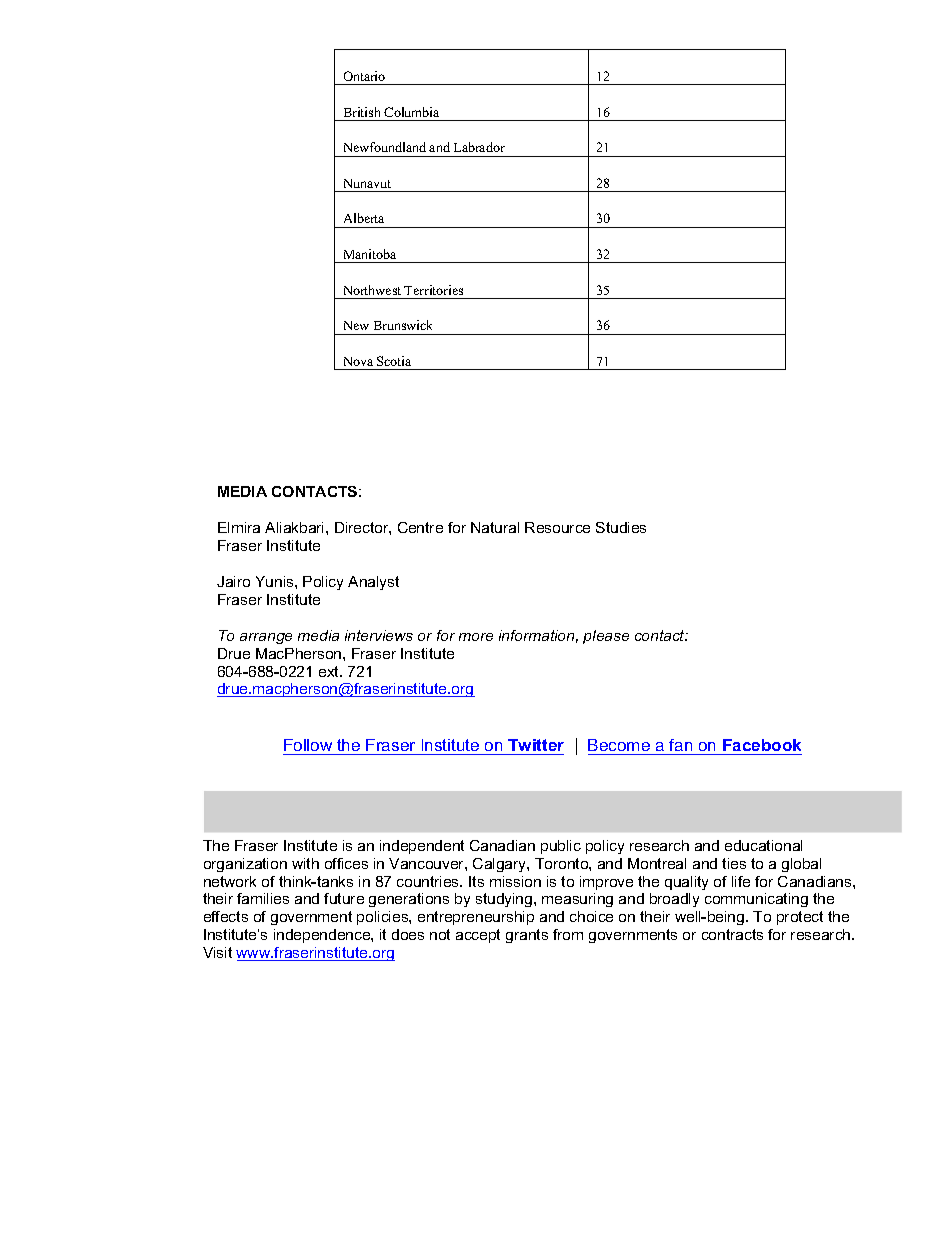  Describe the element at coordinates (732, 934) in the document. I see `contracts` at that location.
